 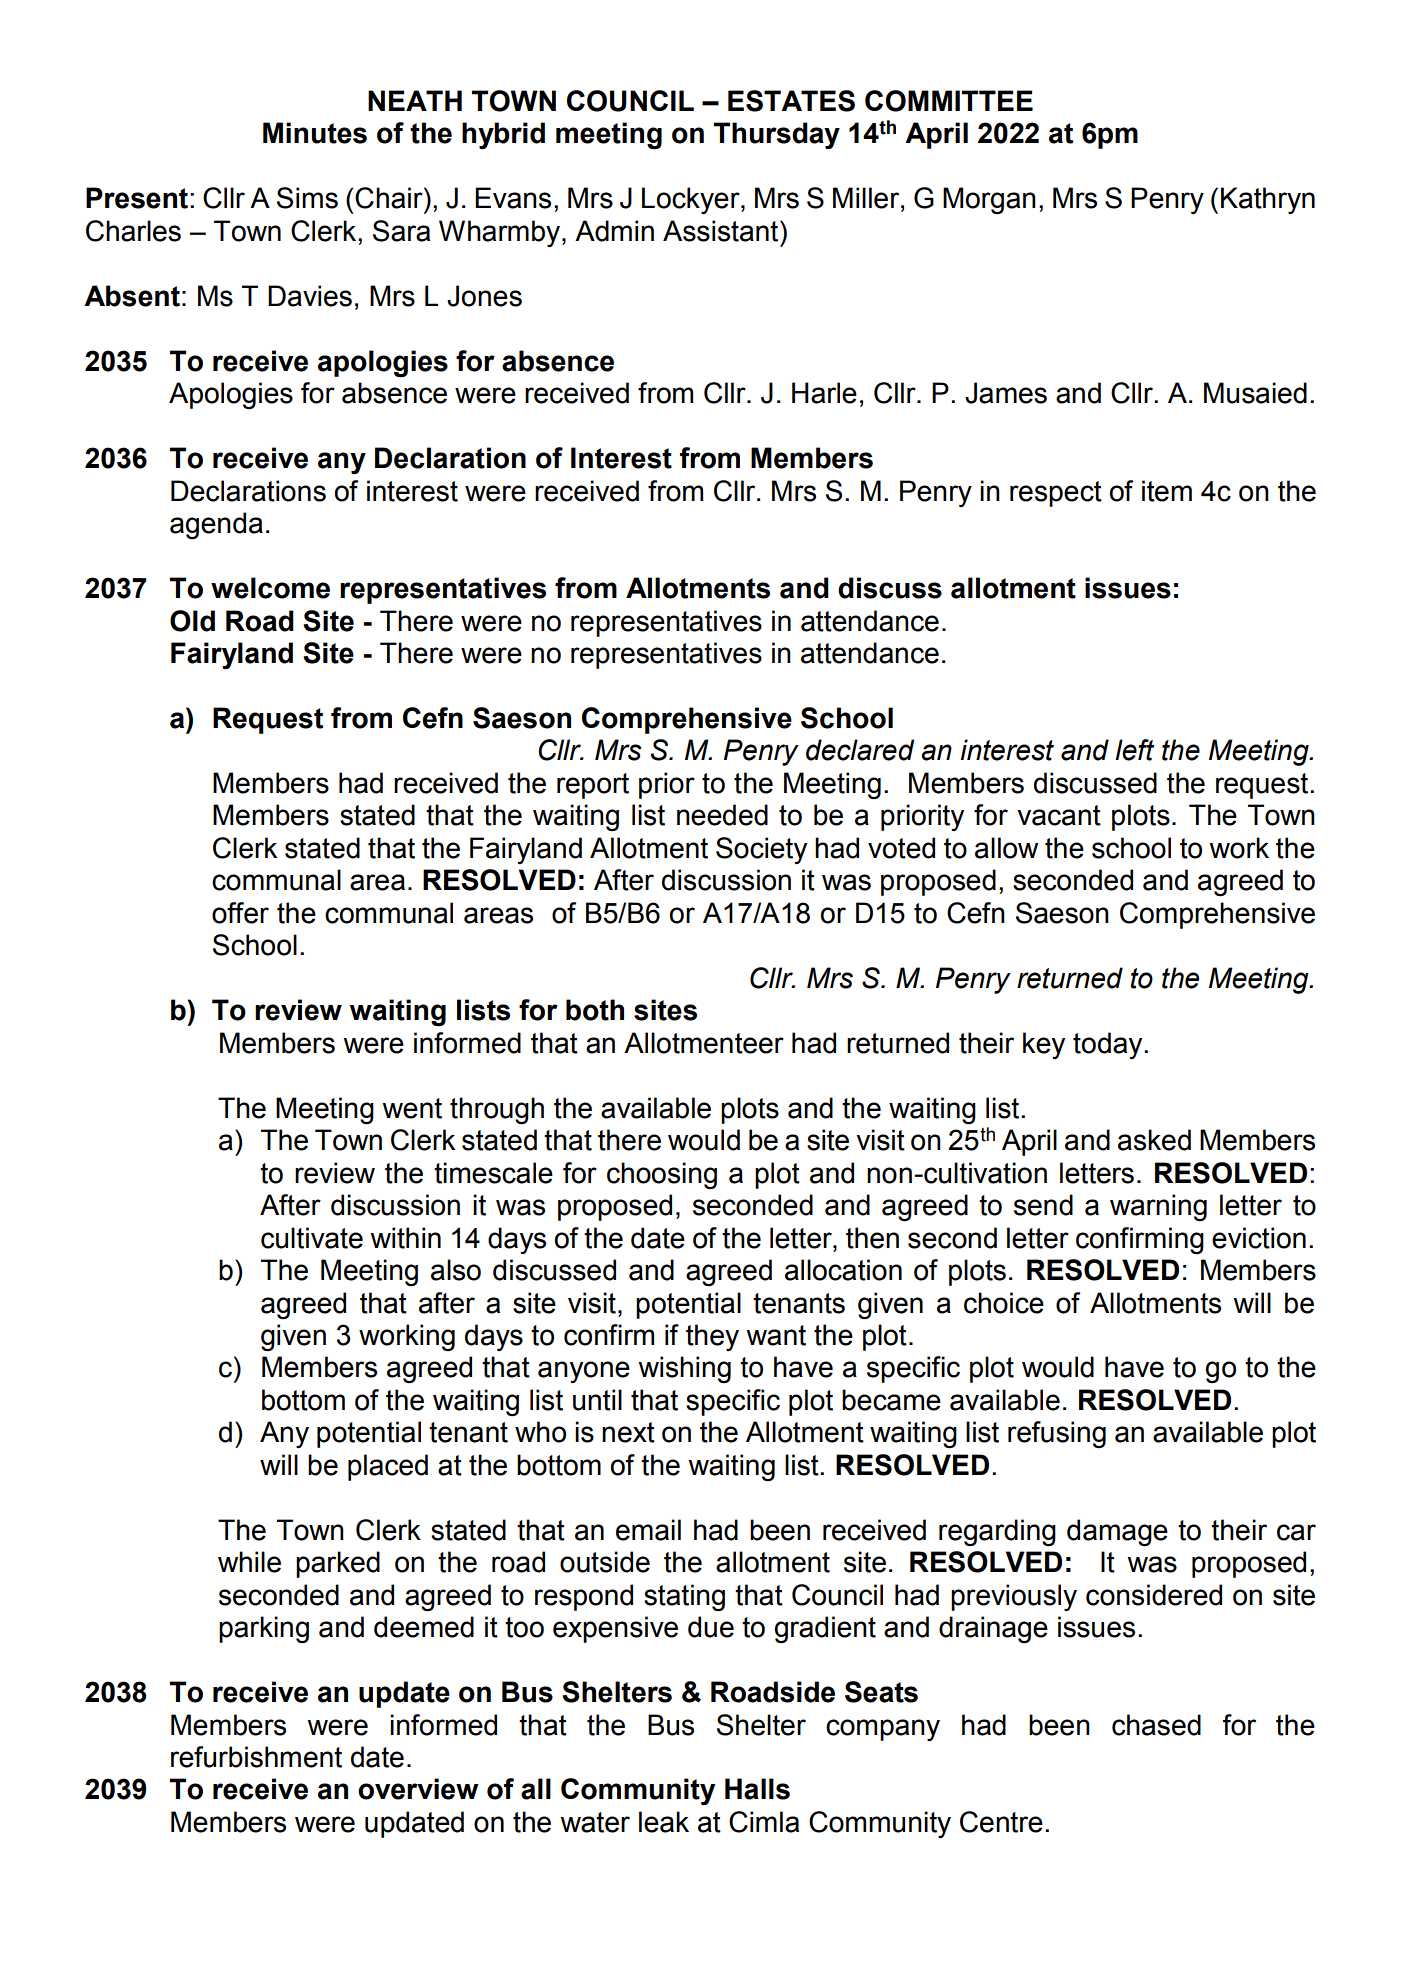 What do you see at coordinates (256, 1757) in the screenshot?
I see `refurbishment` at bounding box center [256, 1757].
